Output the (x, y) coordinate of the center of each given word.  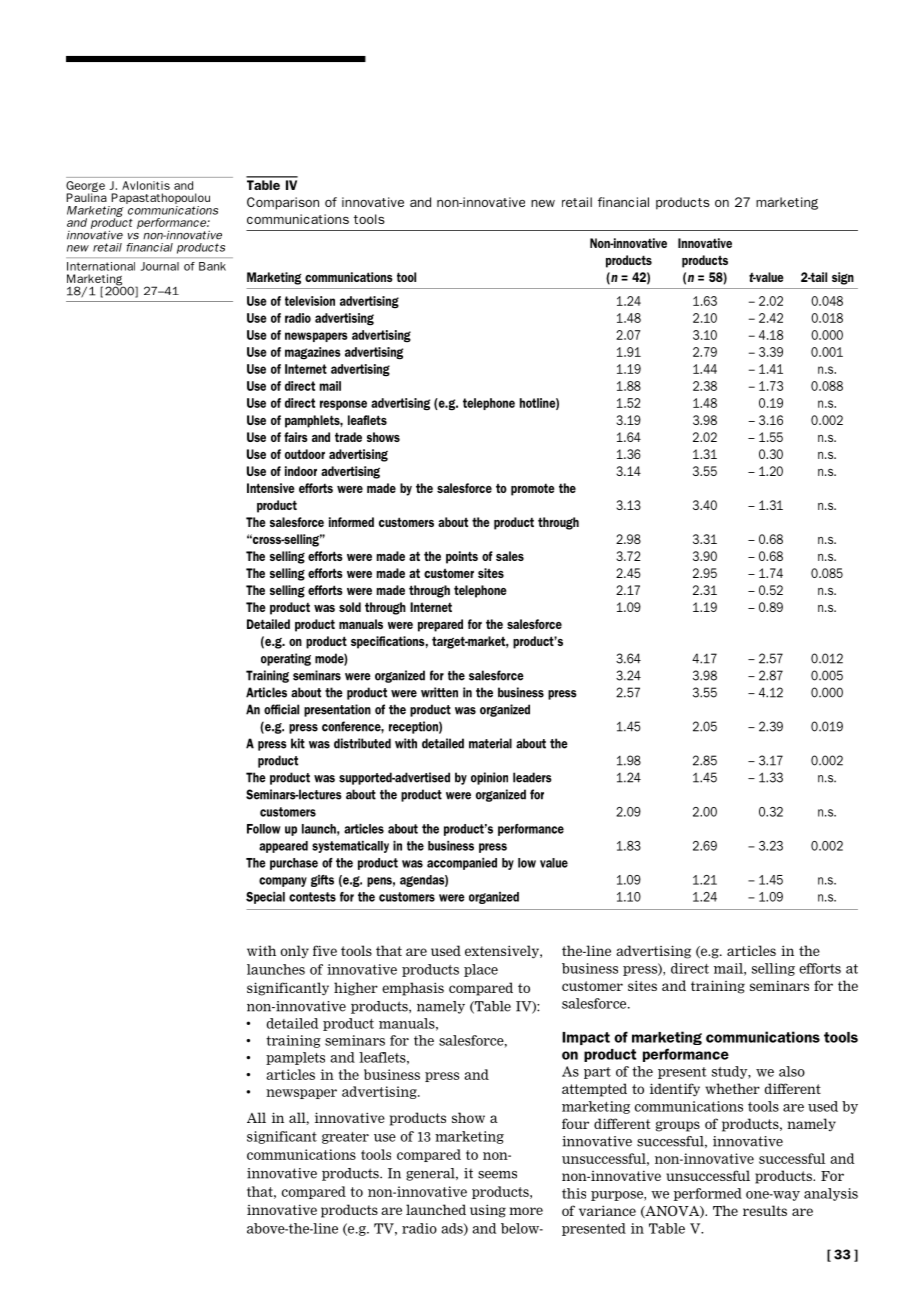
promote (533, 489)
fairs (296, 437)
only (294, 951)
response (343, 405)
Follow (264, 829)
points (462, 557)
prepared (440, 625)
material (490, 743)
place (481, 970)
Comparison (283, 203)
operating (286, 659)
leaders (532, 777)
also (792, 1071)
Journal (160, 266)
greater (345, 1138)
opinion (489, 778)
